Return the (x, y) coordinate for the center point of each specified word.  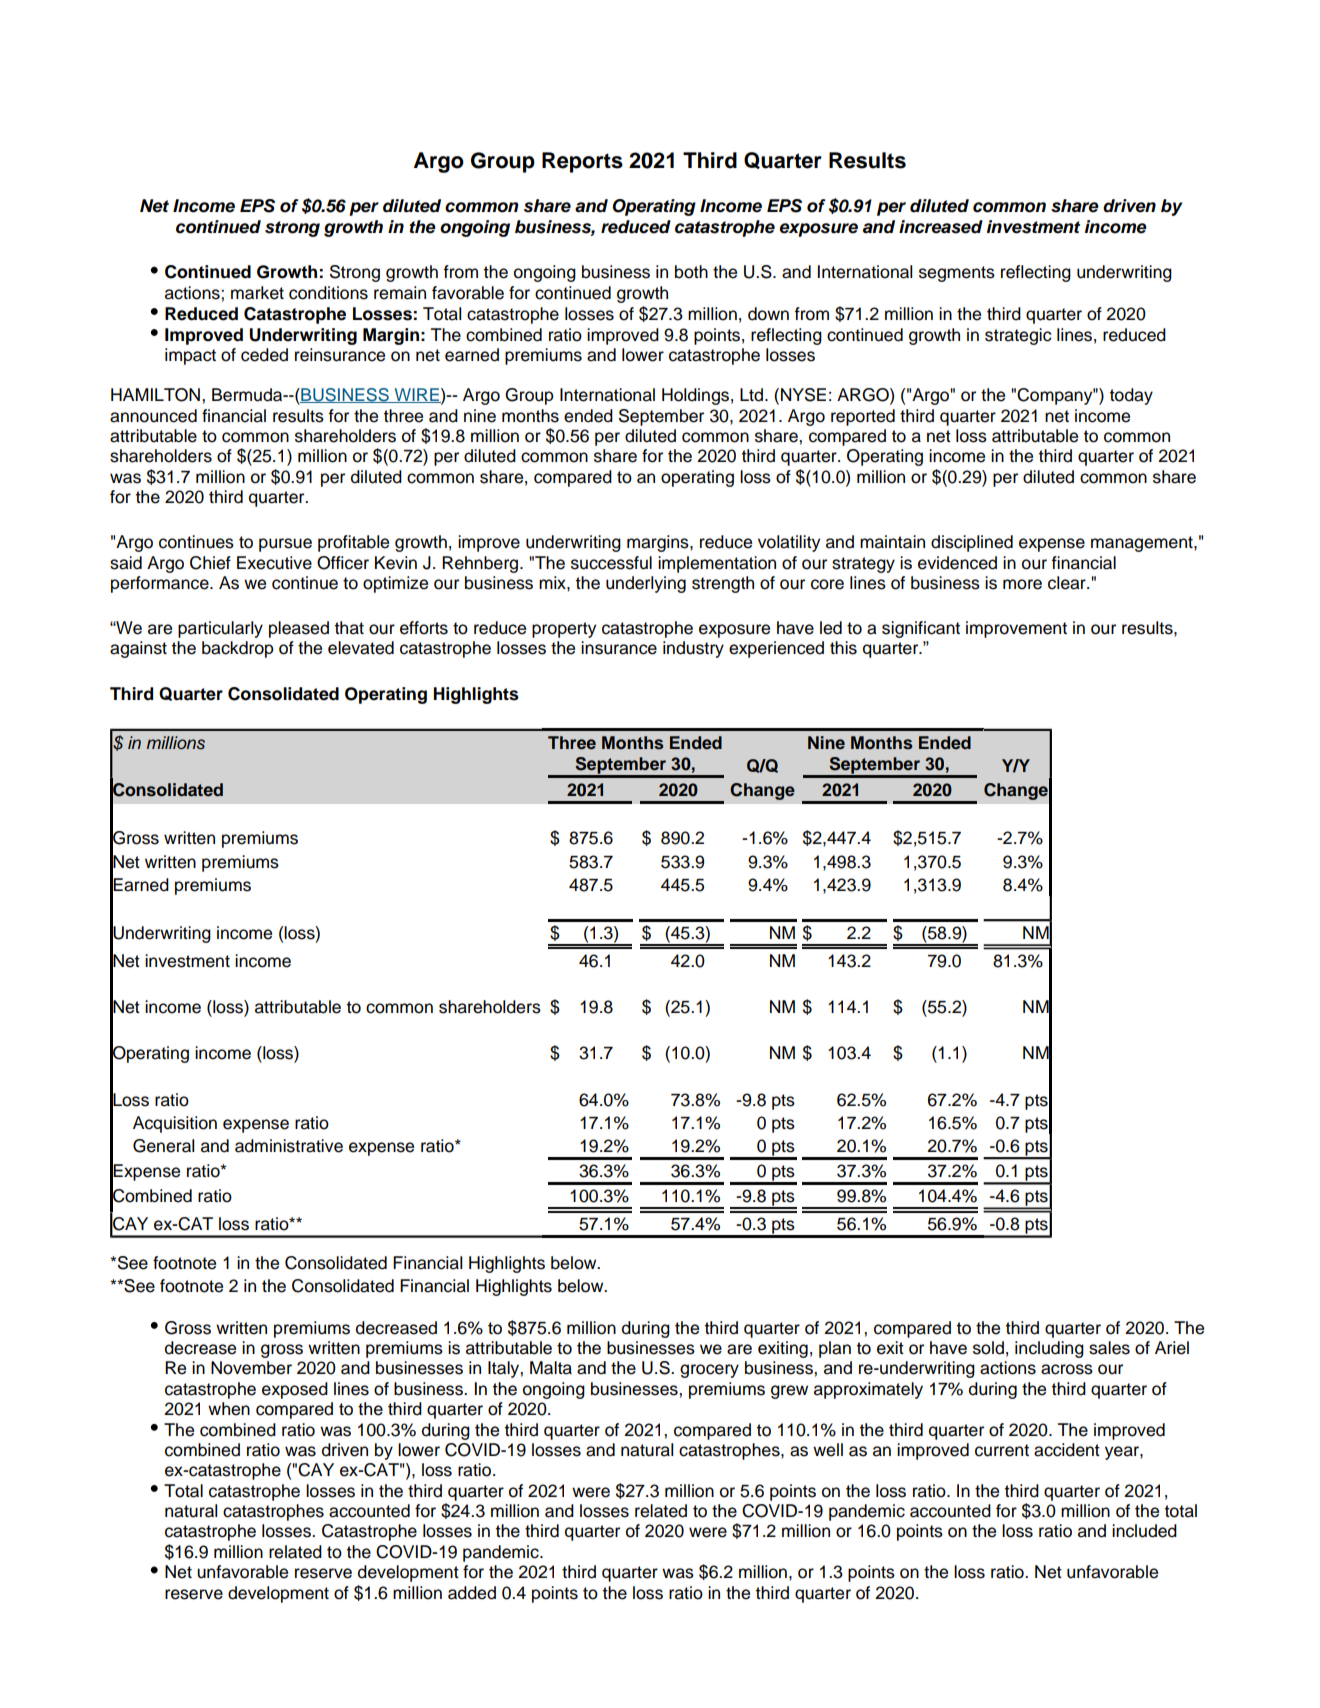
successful (611, 563)
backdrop (238, 649)
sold (988, 1348)
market (257, 293)
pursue (285, 545)
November (251, 1368)
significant (921, 629)
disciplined (972, 543)
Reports (582, 162)
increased (941, 227)
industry (693, 649)
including (1049, 1349)
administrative (289, 1146)
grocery (709, 1371)
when (229, 1409)
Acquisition (175, 1124)
